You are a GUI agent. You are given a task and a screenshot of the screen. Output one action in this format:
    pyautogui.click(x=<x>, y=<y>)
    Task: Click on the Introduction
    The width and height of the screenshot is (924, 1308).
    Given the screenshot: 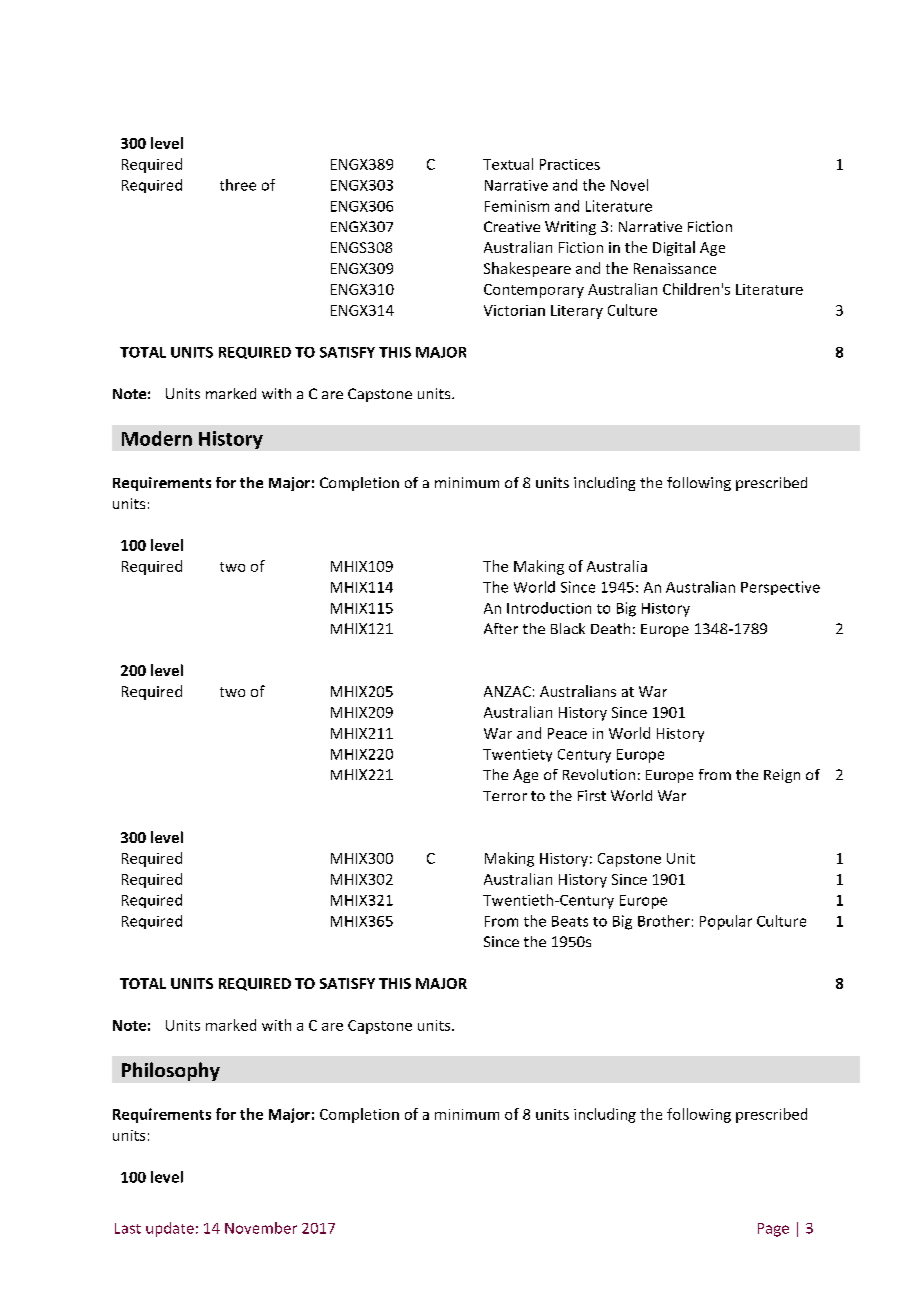 What is the action you would take?
    pyautogui.click(x=549, y=608)
